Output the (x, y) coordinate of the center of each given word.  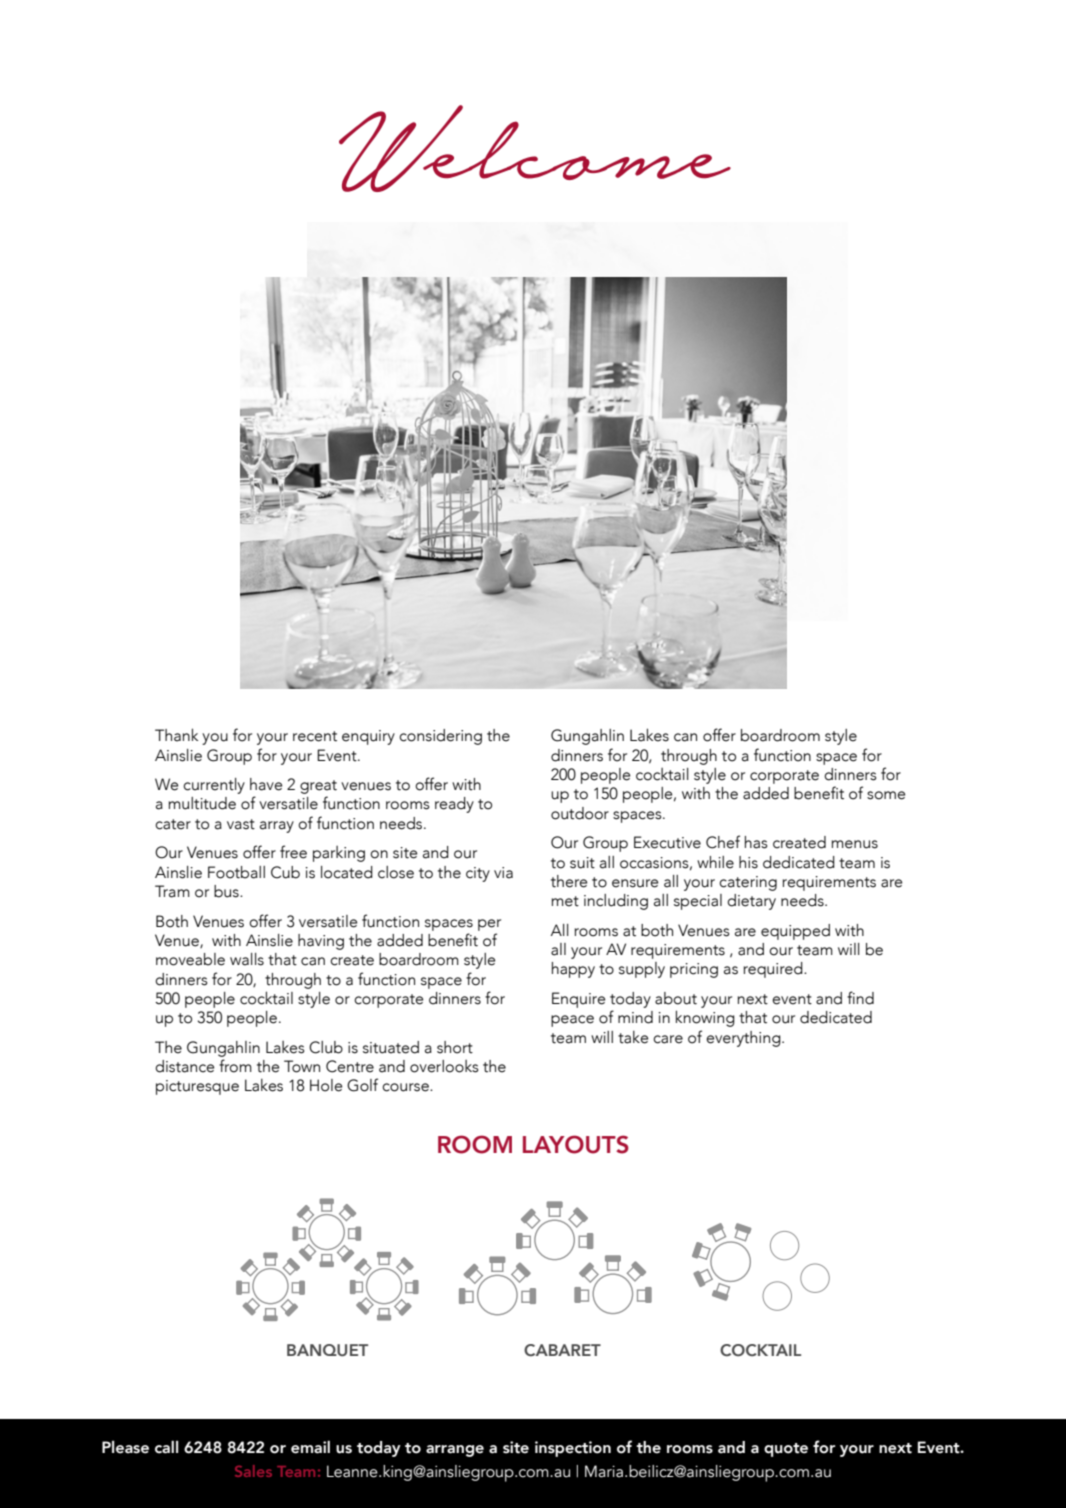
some (886, 795)
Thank (176, 735)
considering (440, 737)
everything (744, 1039)
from (235, 1066)
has (756, 842)
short (455, 1047)
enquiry (368, 737)
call (166, 1447)
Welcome (535, 148)
